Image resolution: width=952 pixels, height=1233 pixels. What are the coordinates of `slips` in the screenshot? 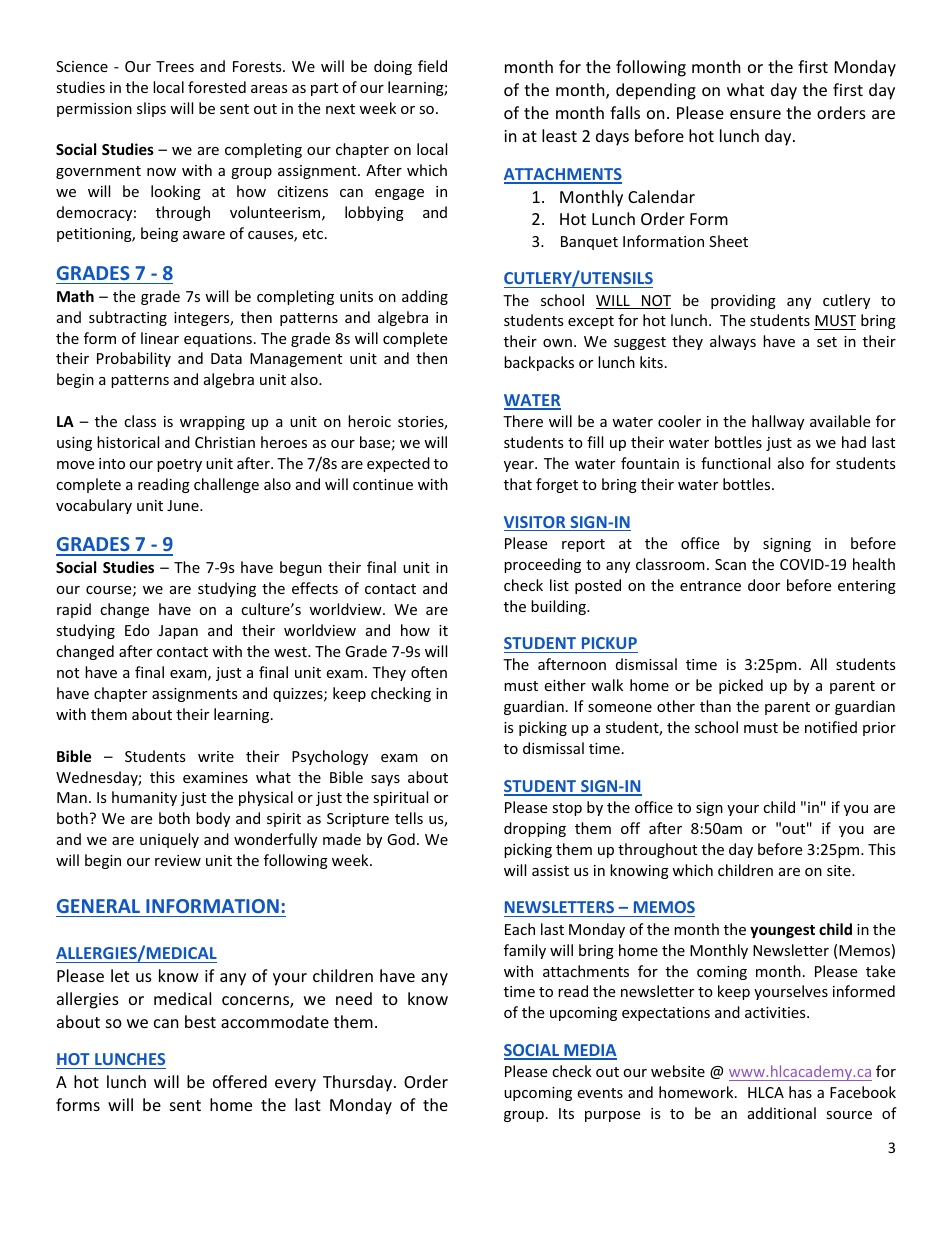 It's located at (151, 109).
